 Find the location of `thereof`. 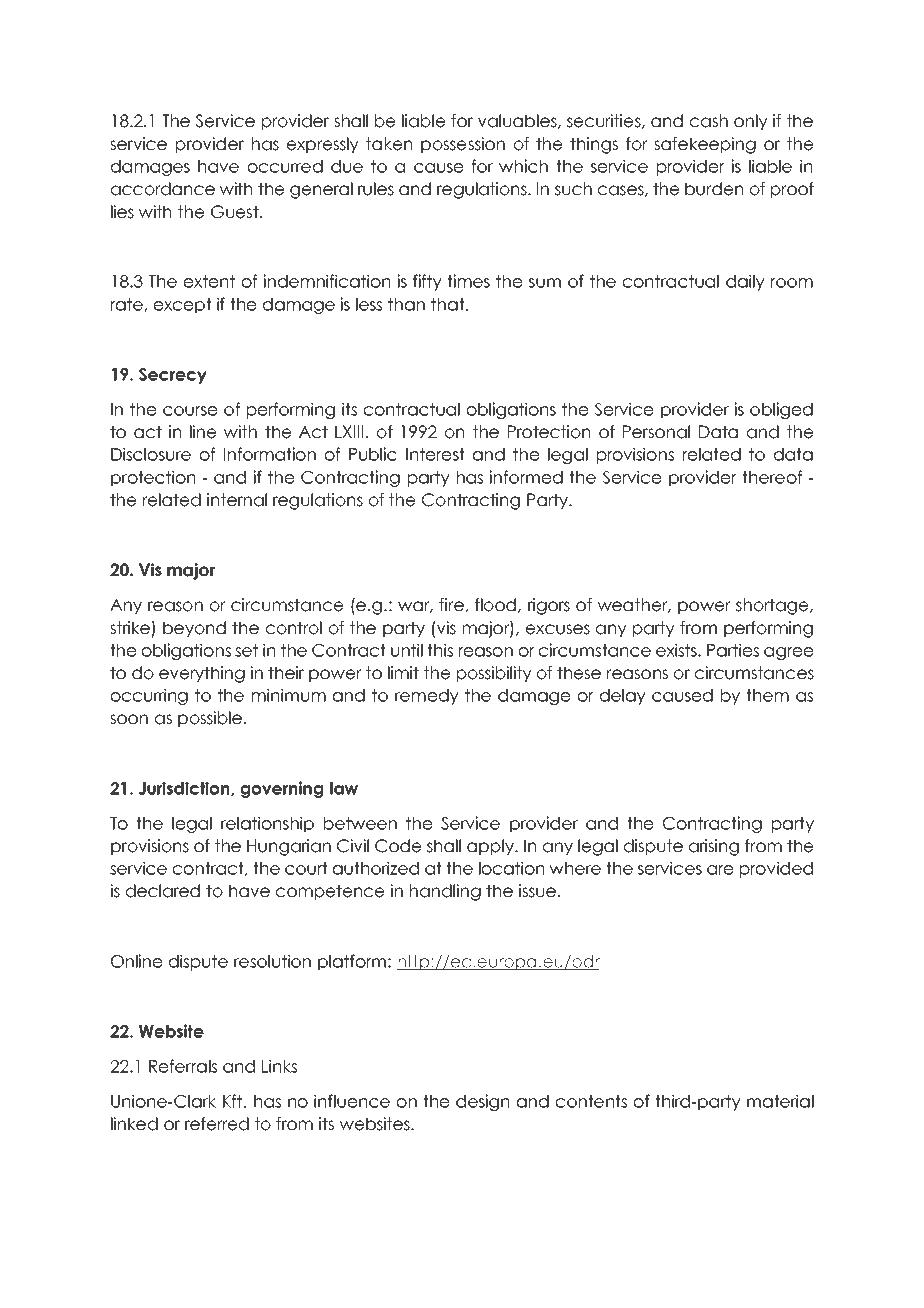

thereof is located at coordinates (772, 477).
